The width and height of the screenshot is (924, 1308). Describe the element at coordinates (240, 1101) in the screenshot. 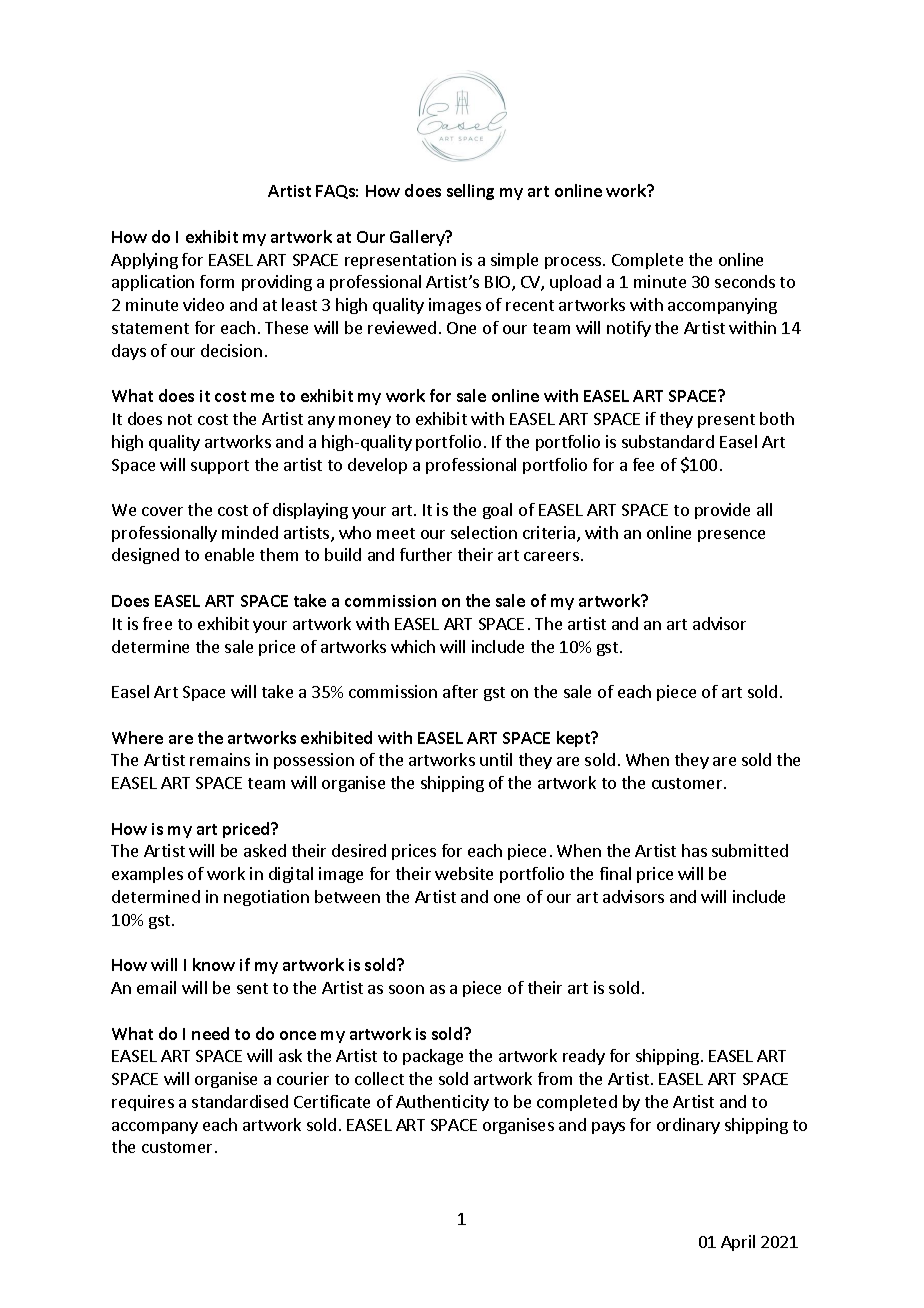

I see `standardised` at that location.
